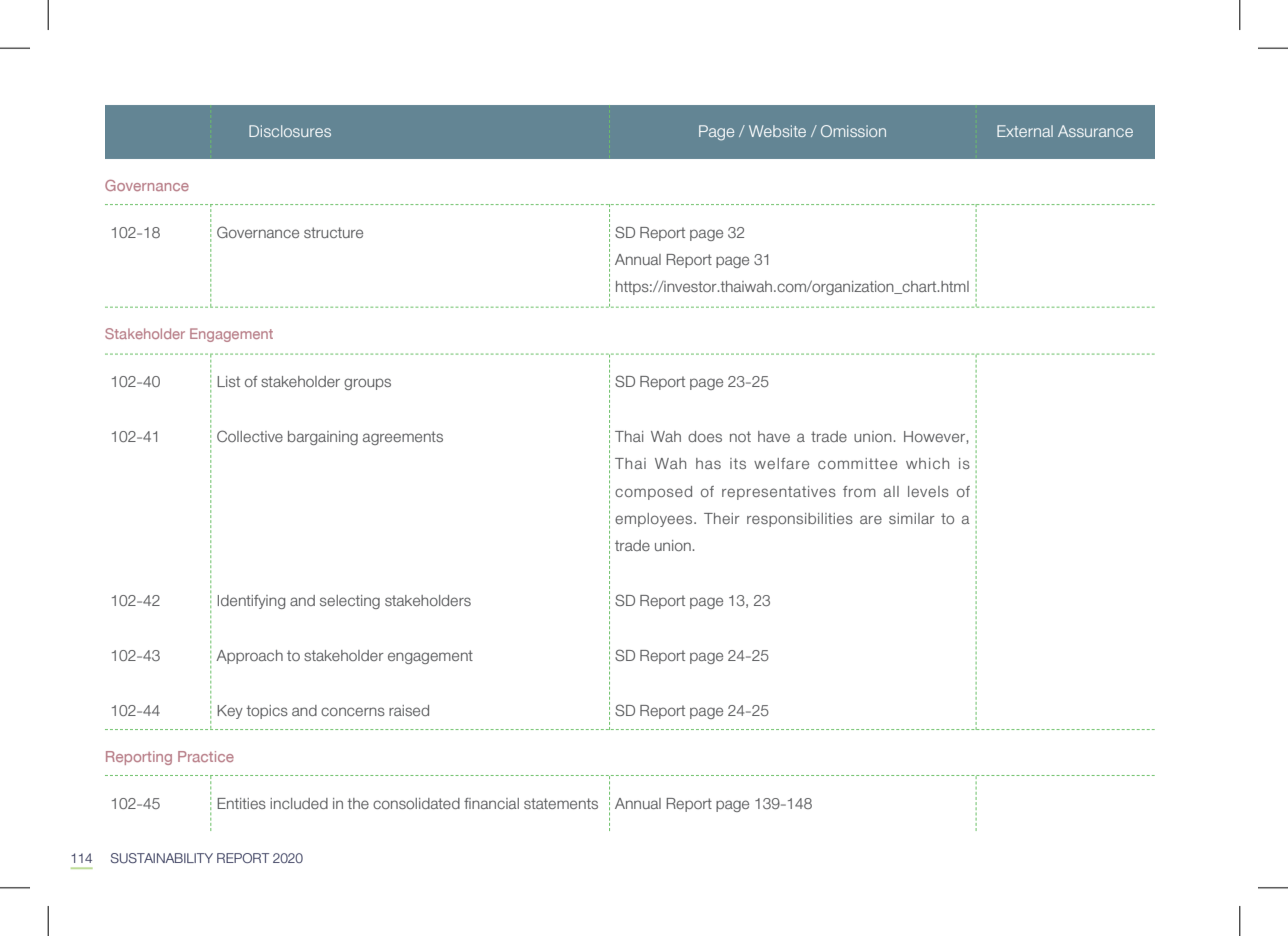  Describe the element at coordinates (928, 491) in the page. I see `levels` at that location.
